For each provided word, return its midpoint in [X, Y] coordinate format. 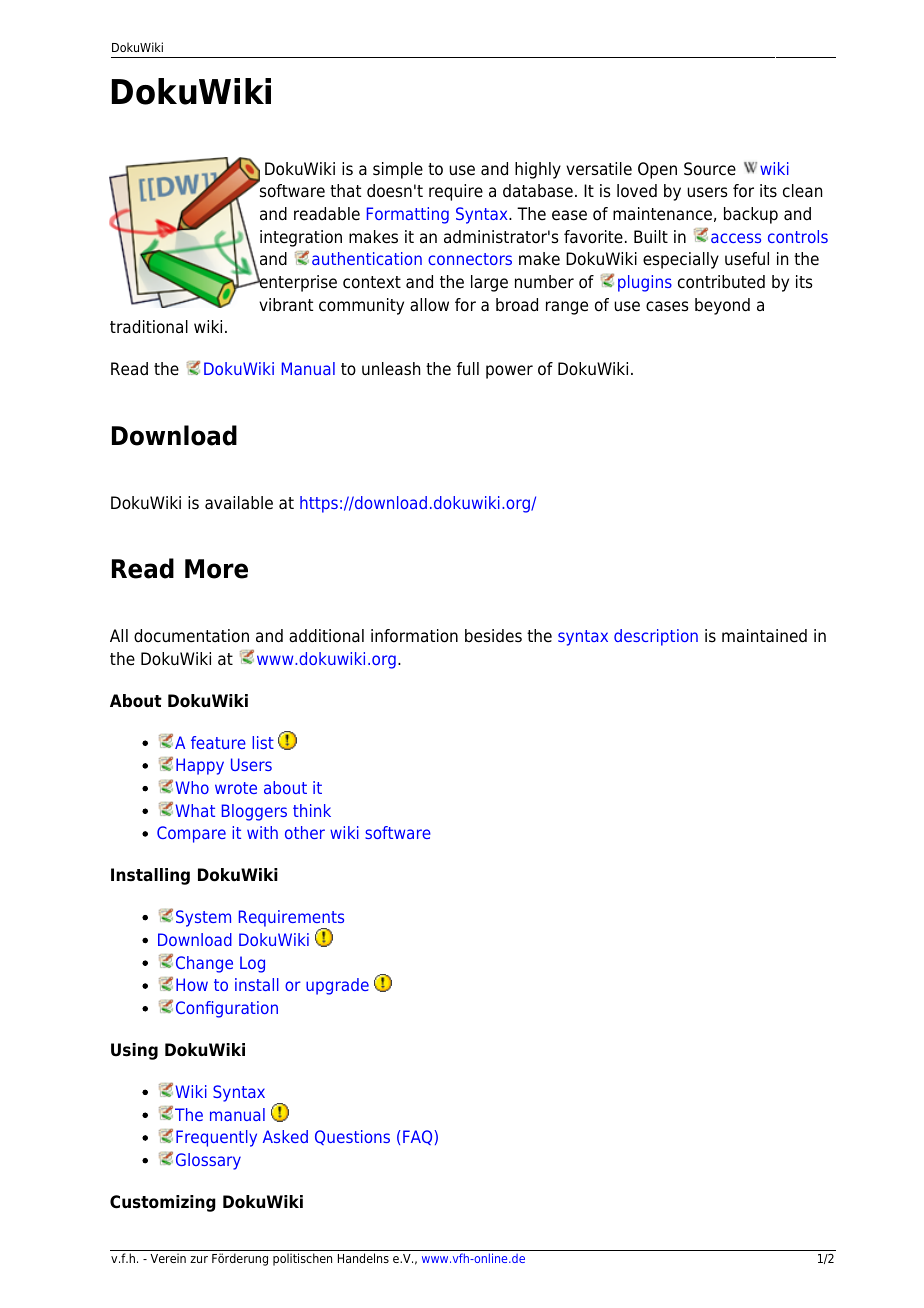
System [203, 918]
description [656, 637]
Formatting [408, 215]
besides [493, 636]
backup [751, 215]
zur [199, 1259]
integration [301, 238]
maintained [764, 636]
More [216, 569]
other [305, 832]
